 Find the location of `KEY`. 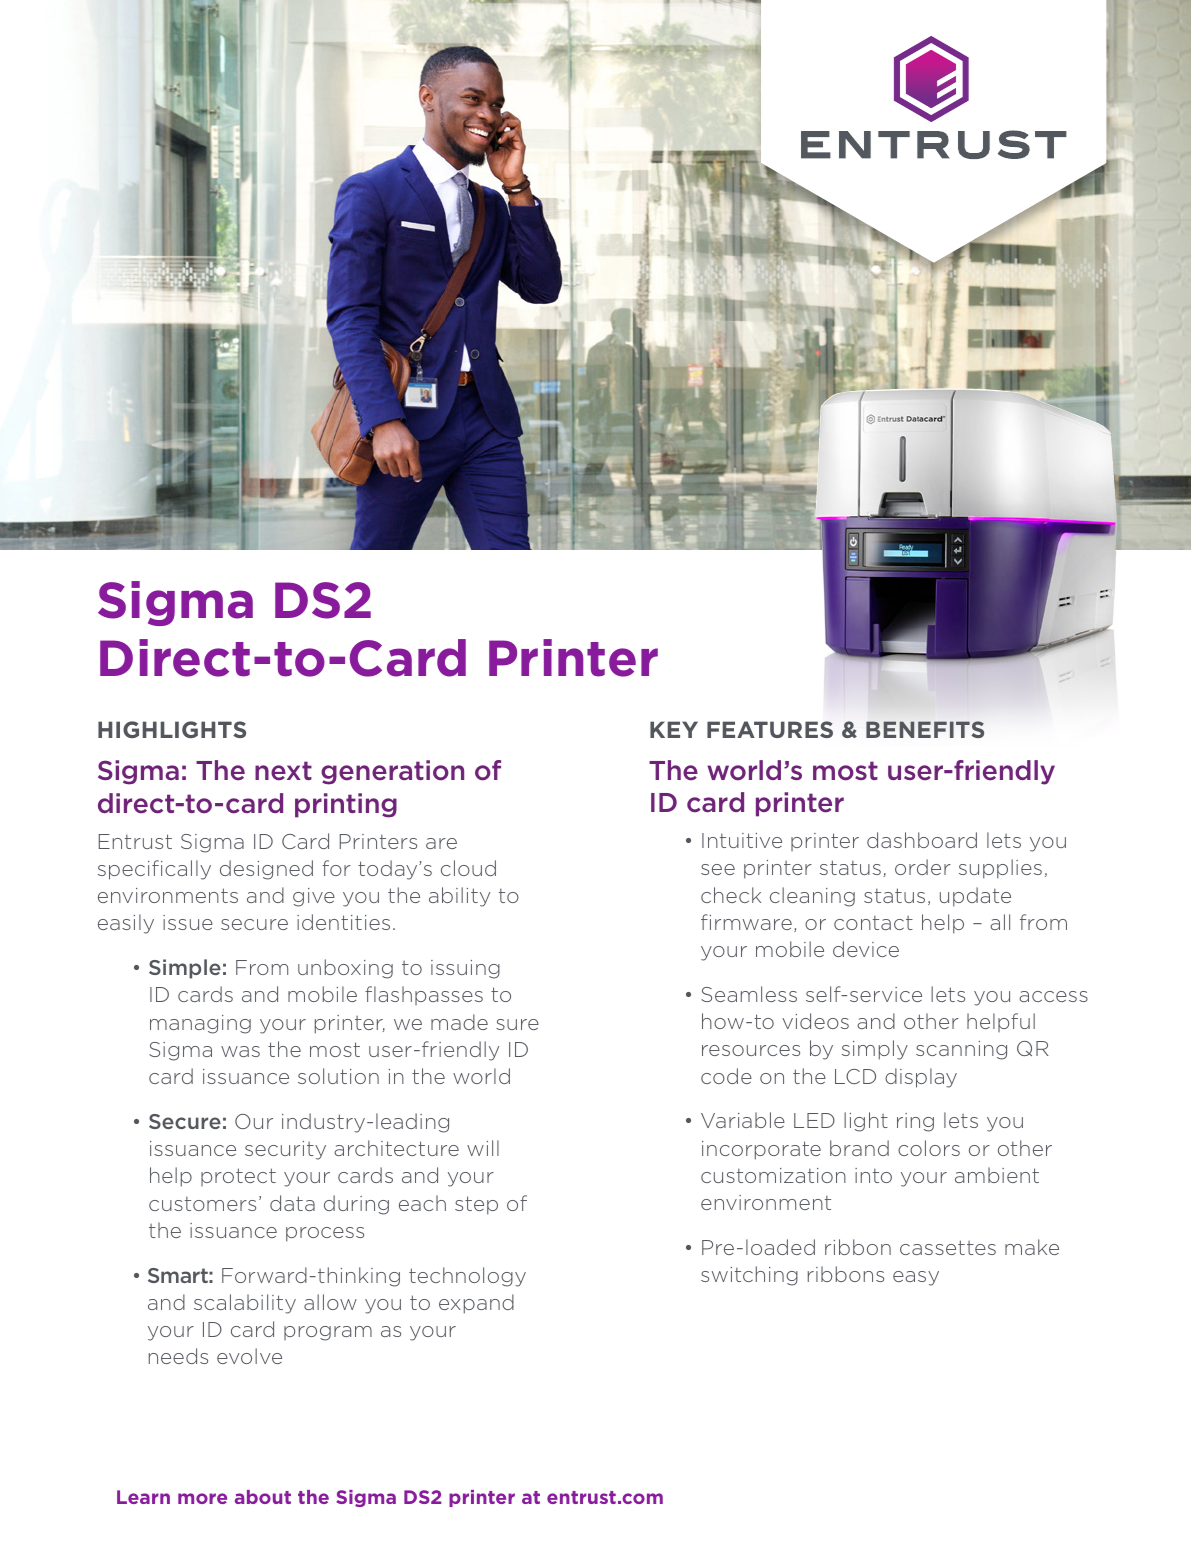

KEY is located at coordinates (674, 729).
